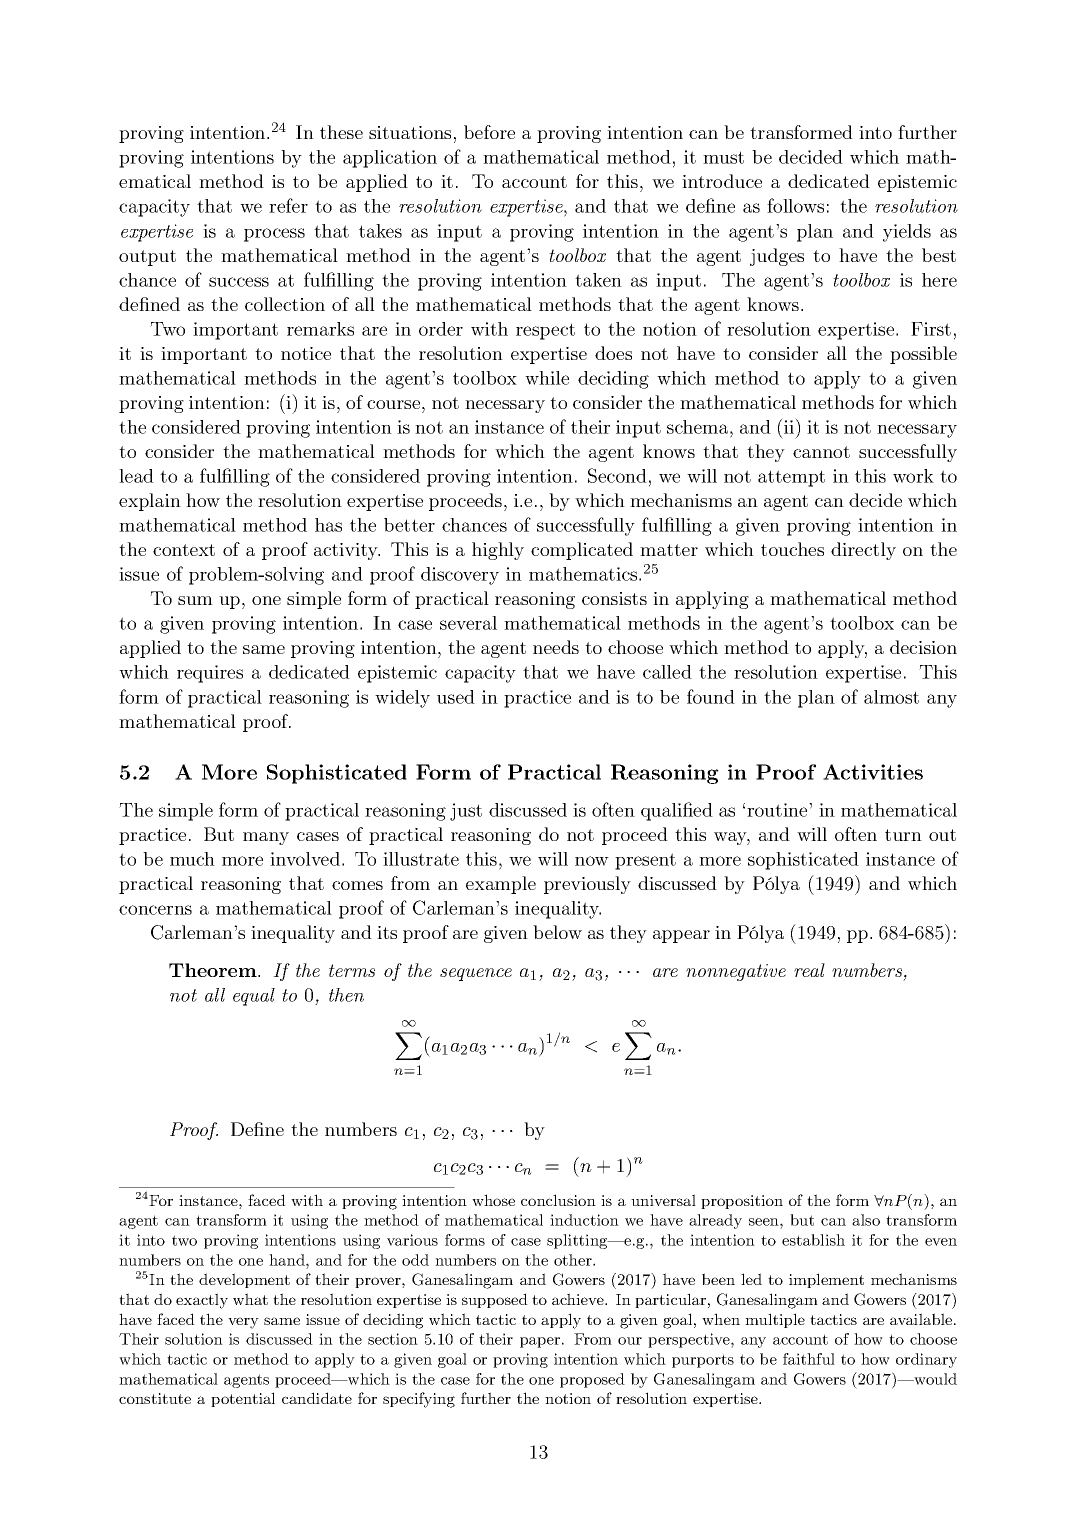 Image resolution: width=1077 pixels, height=1524 pixels. Describe the element at coordinates (795, 205) in the image. I see `follows` at that location.
